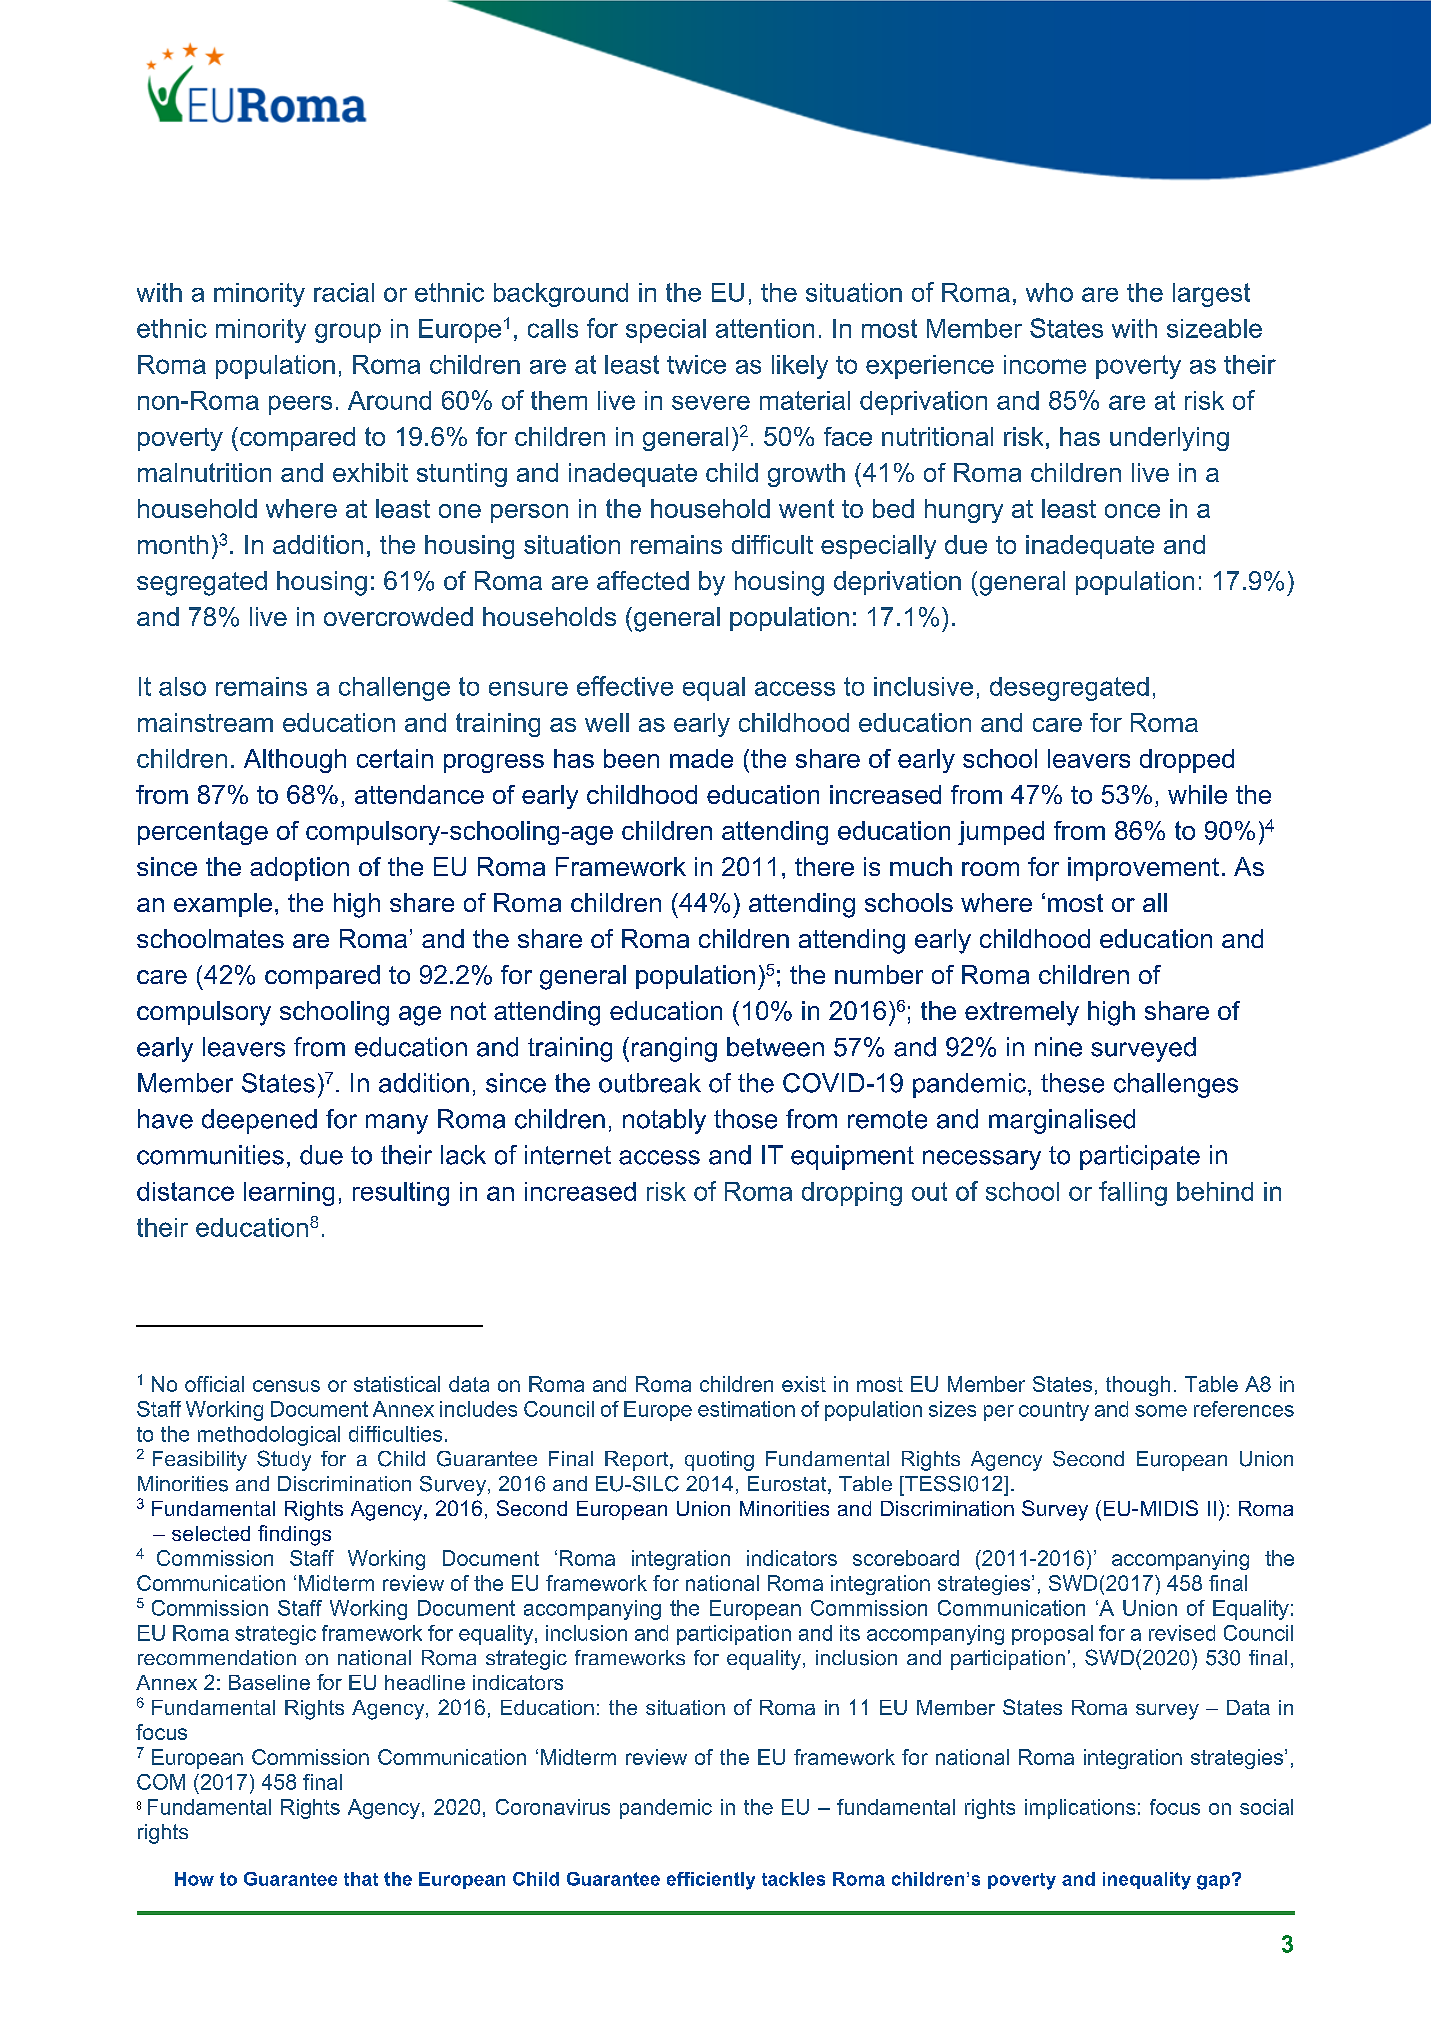 The height and width of the page is (2024, 1431). Describe the element at coordinates (719, 1461) in the page. I see `quoting` at that location.
